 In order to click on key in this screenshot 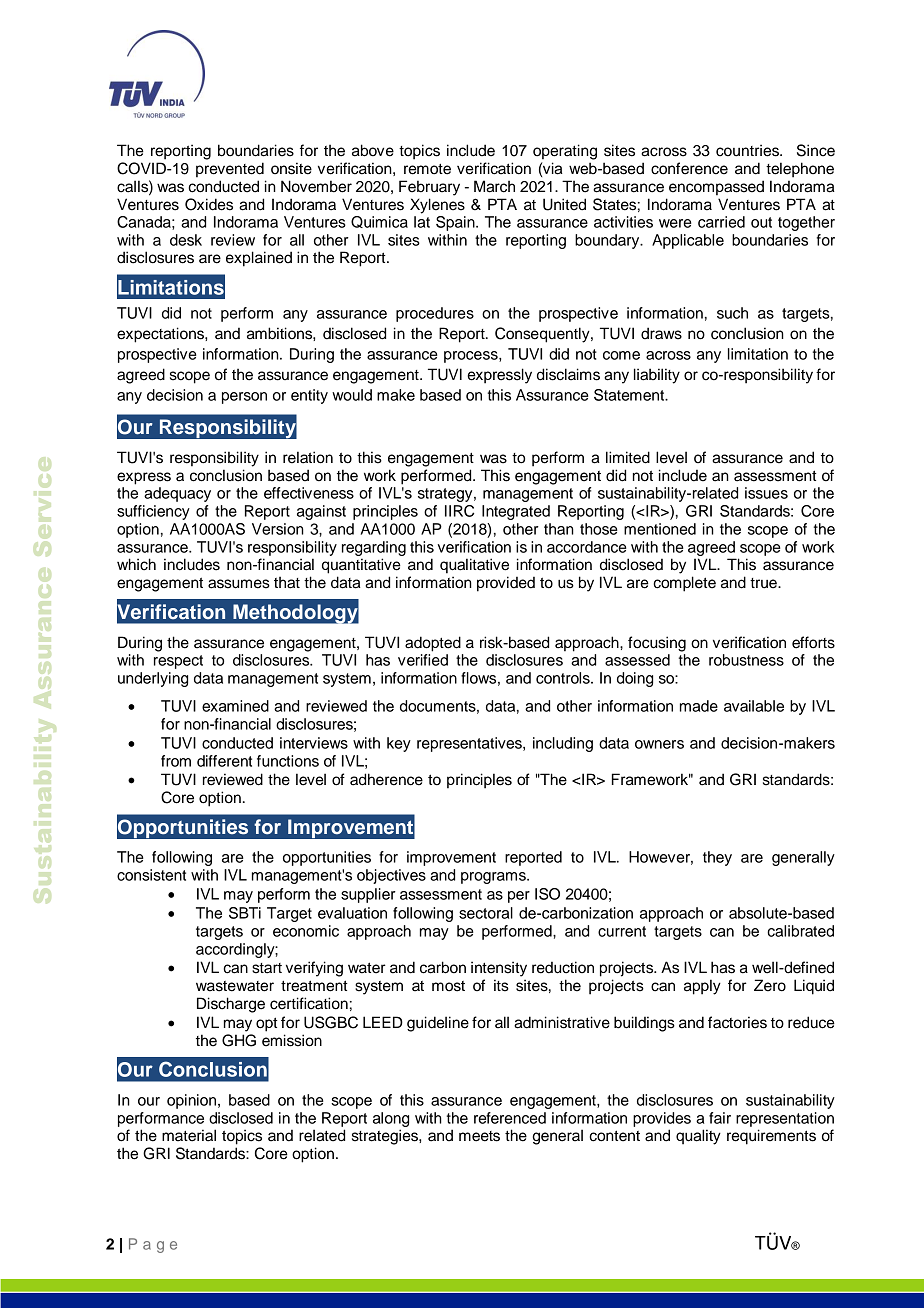, I will do `click(399, 744)`.
